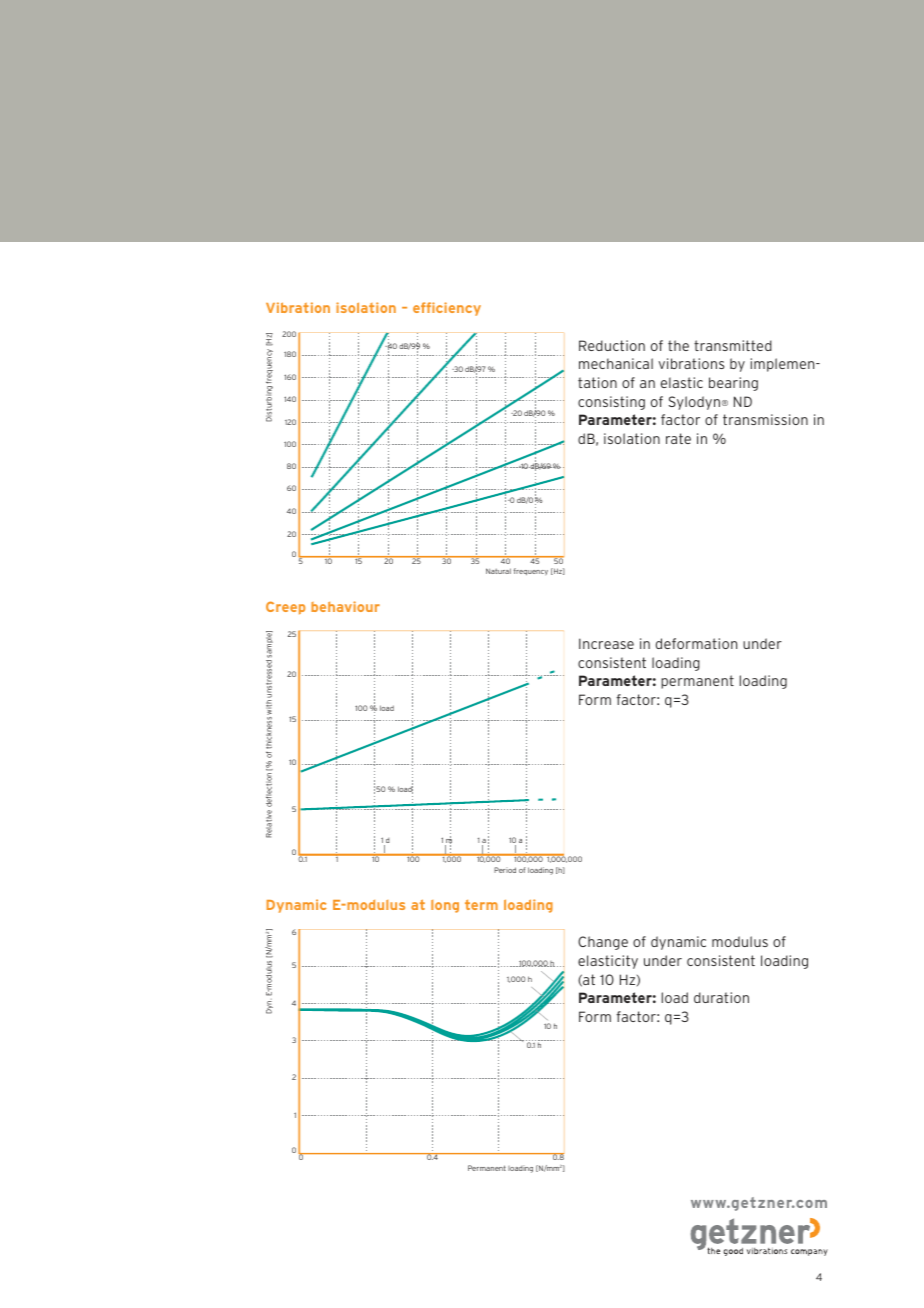 The height and width of the page is (1308, 924). What do you see at coordinates (733, 384) in the page?
I see `bearing` at bounding box center [733, 384].
